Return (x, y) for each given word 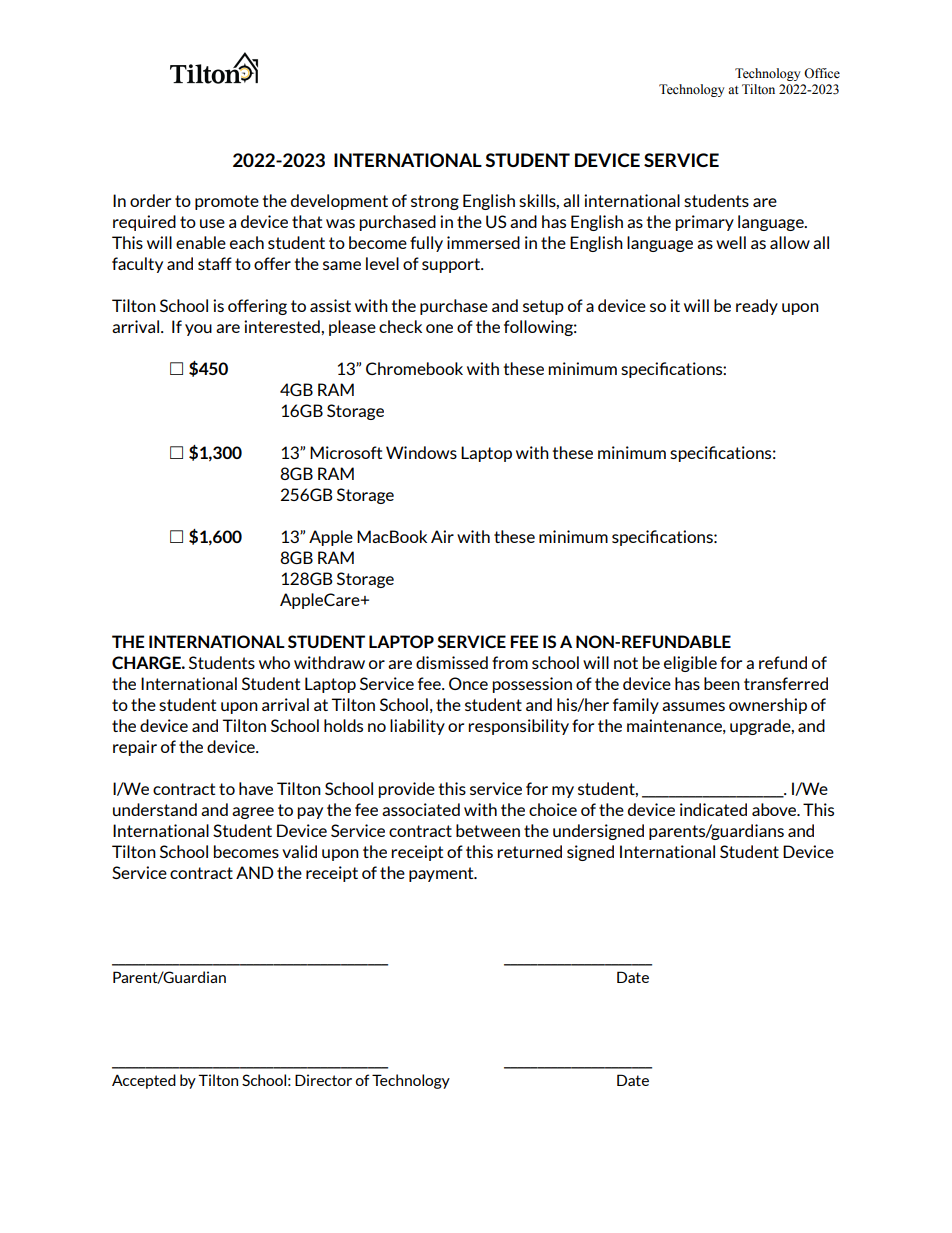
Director (323, 1080)
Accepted (144, 1081)
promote (227, 202)
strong (435, 202)
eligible (690, 664)
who (274, 662)
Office (822, 73)
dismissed (452, 662)
